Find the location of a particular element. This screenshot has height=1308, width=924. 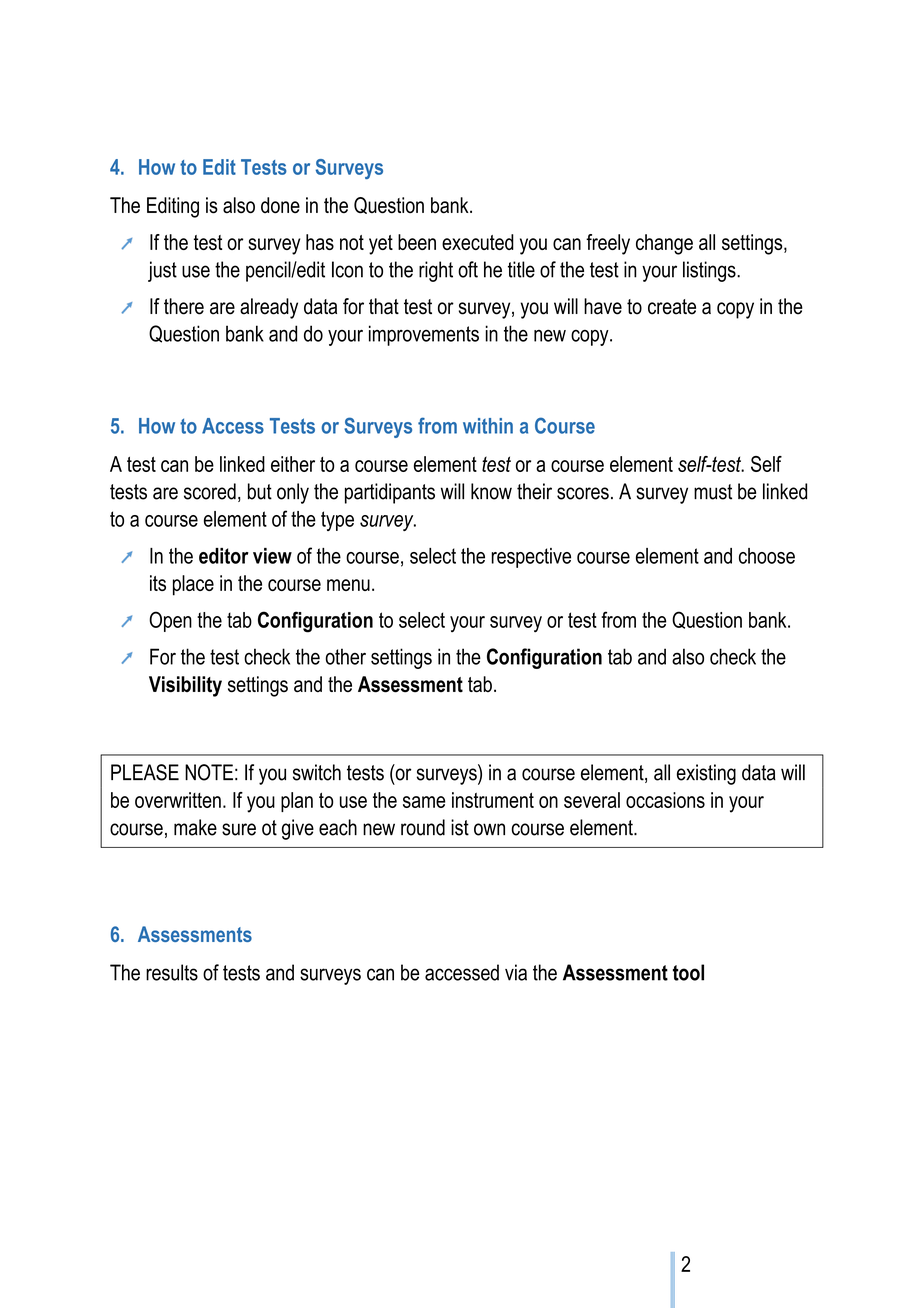

place is located at coordinates (193, 585).
